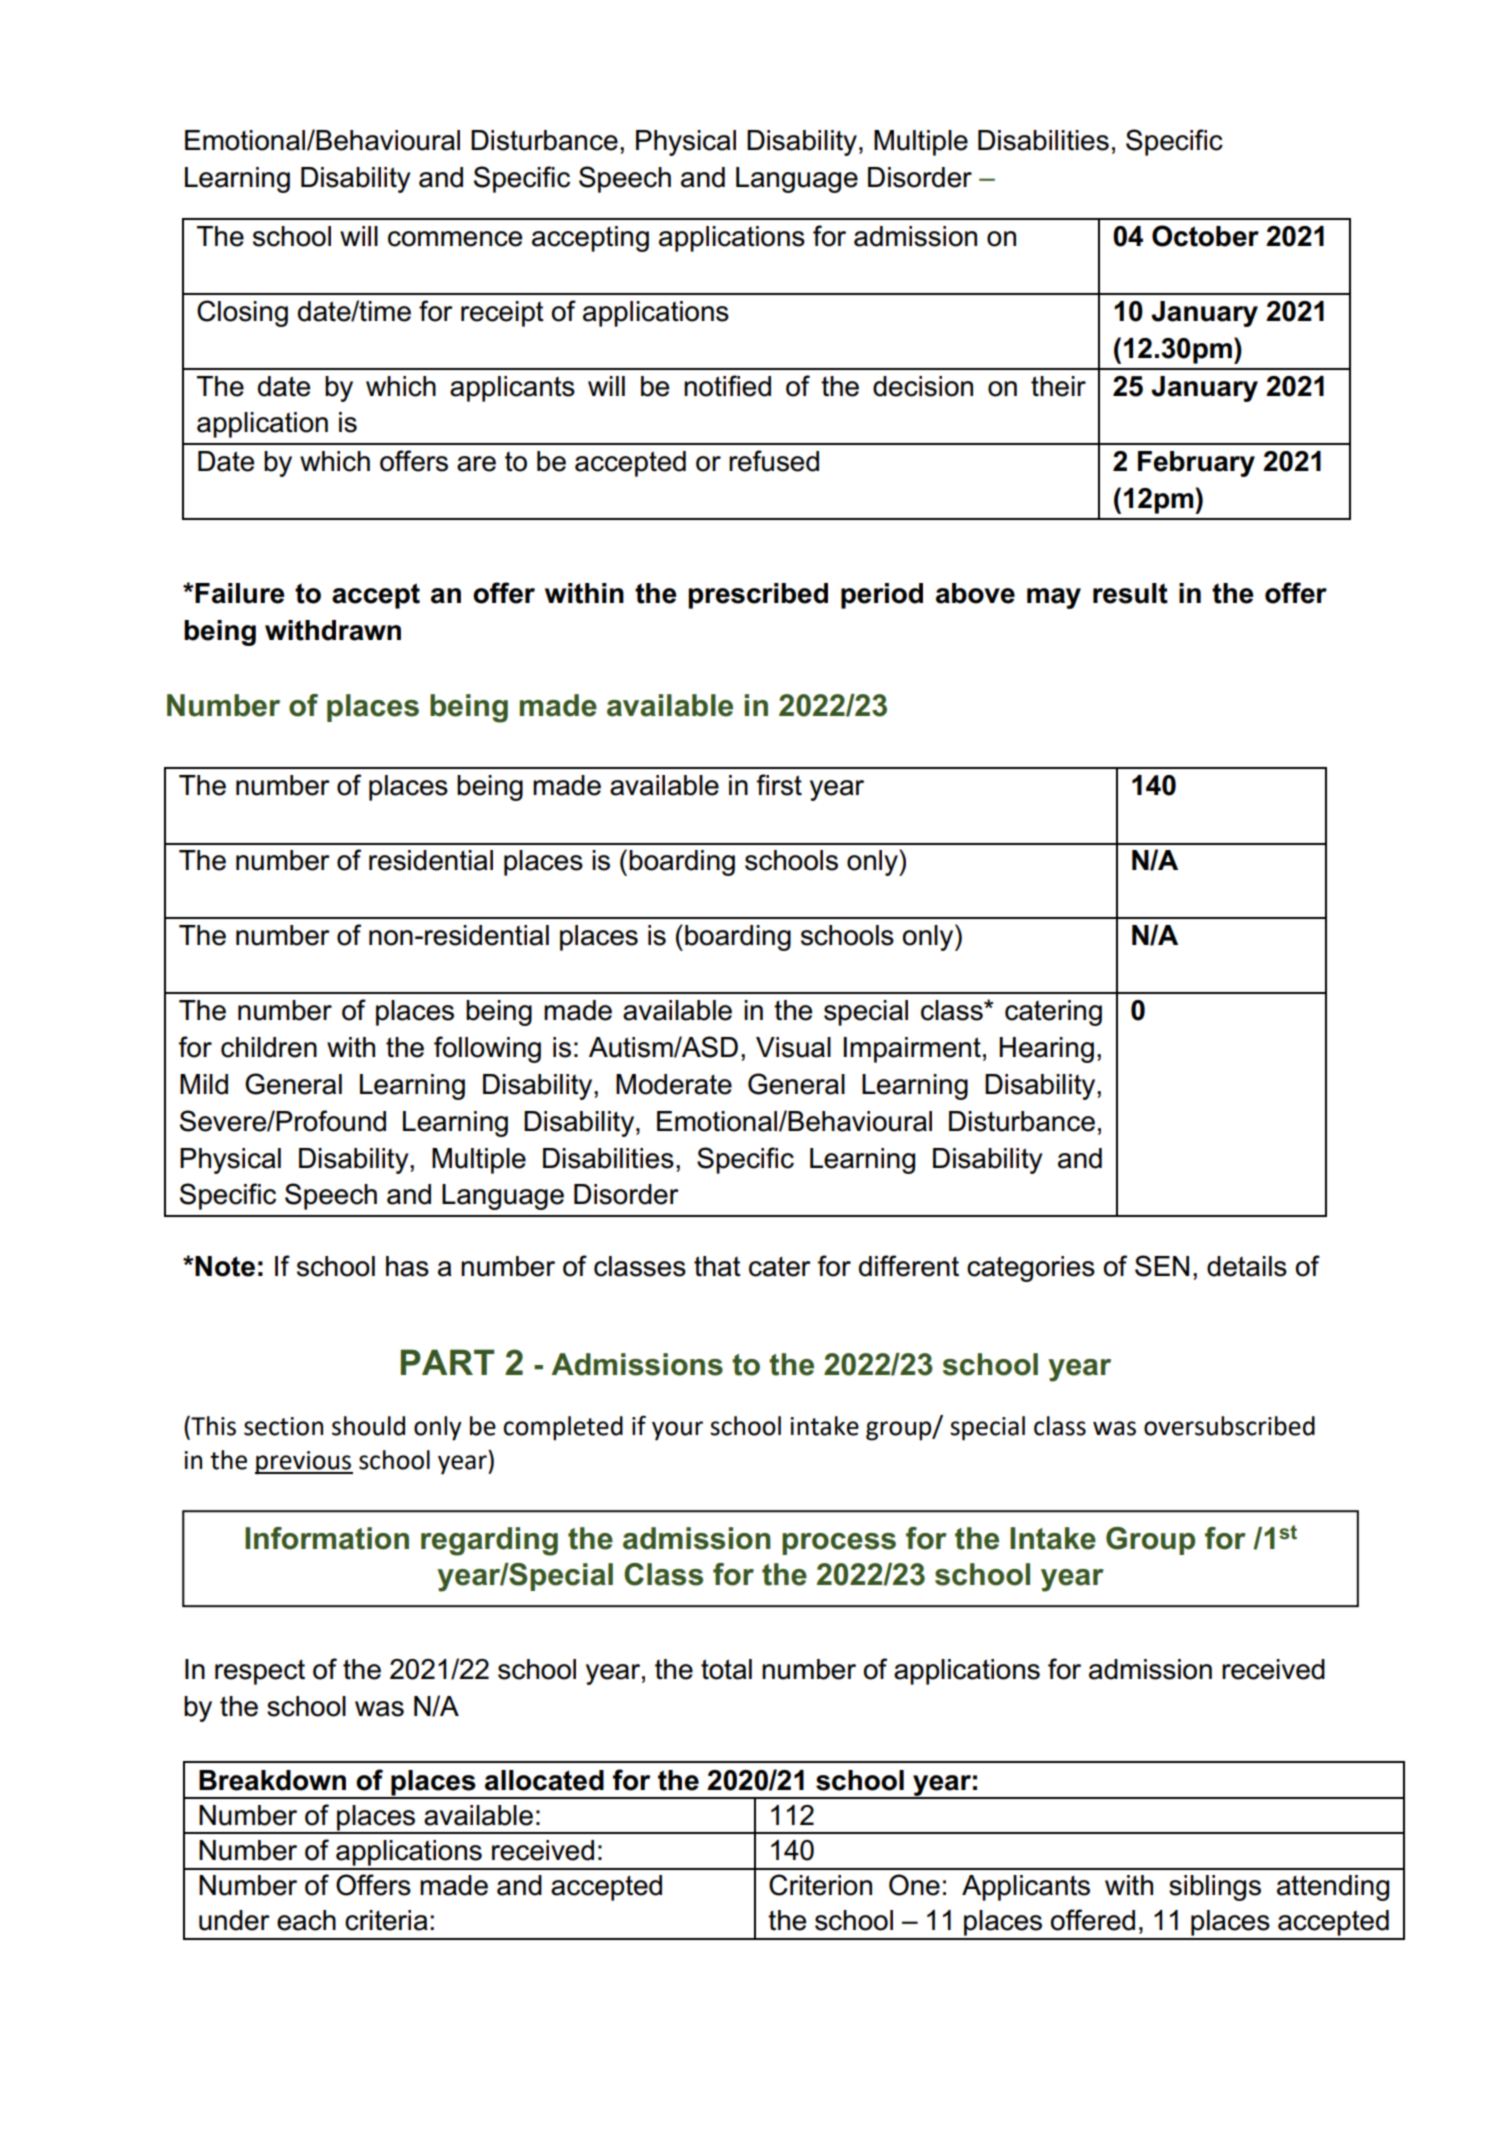 The height and width of the page is (2133, 1508). What do you see at coordinates (727, 386) in the page?
I see `notified` at bounding box center [727, 386].
